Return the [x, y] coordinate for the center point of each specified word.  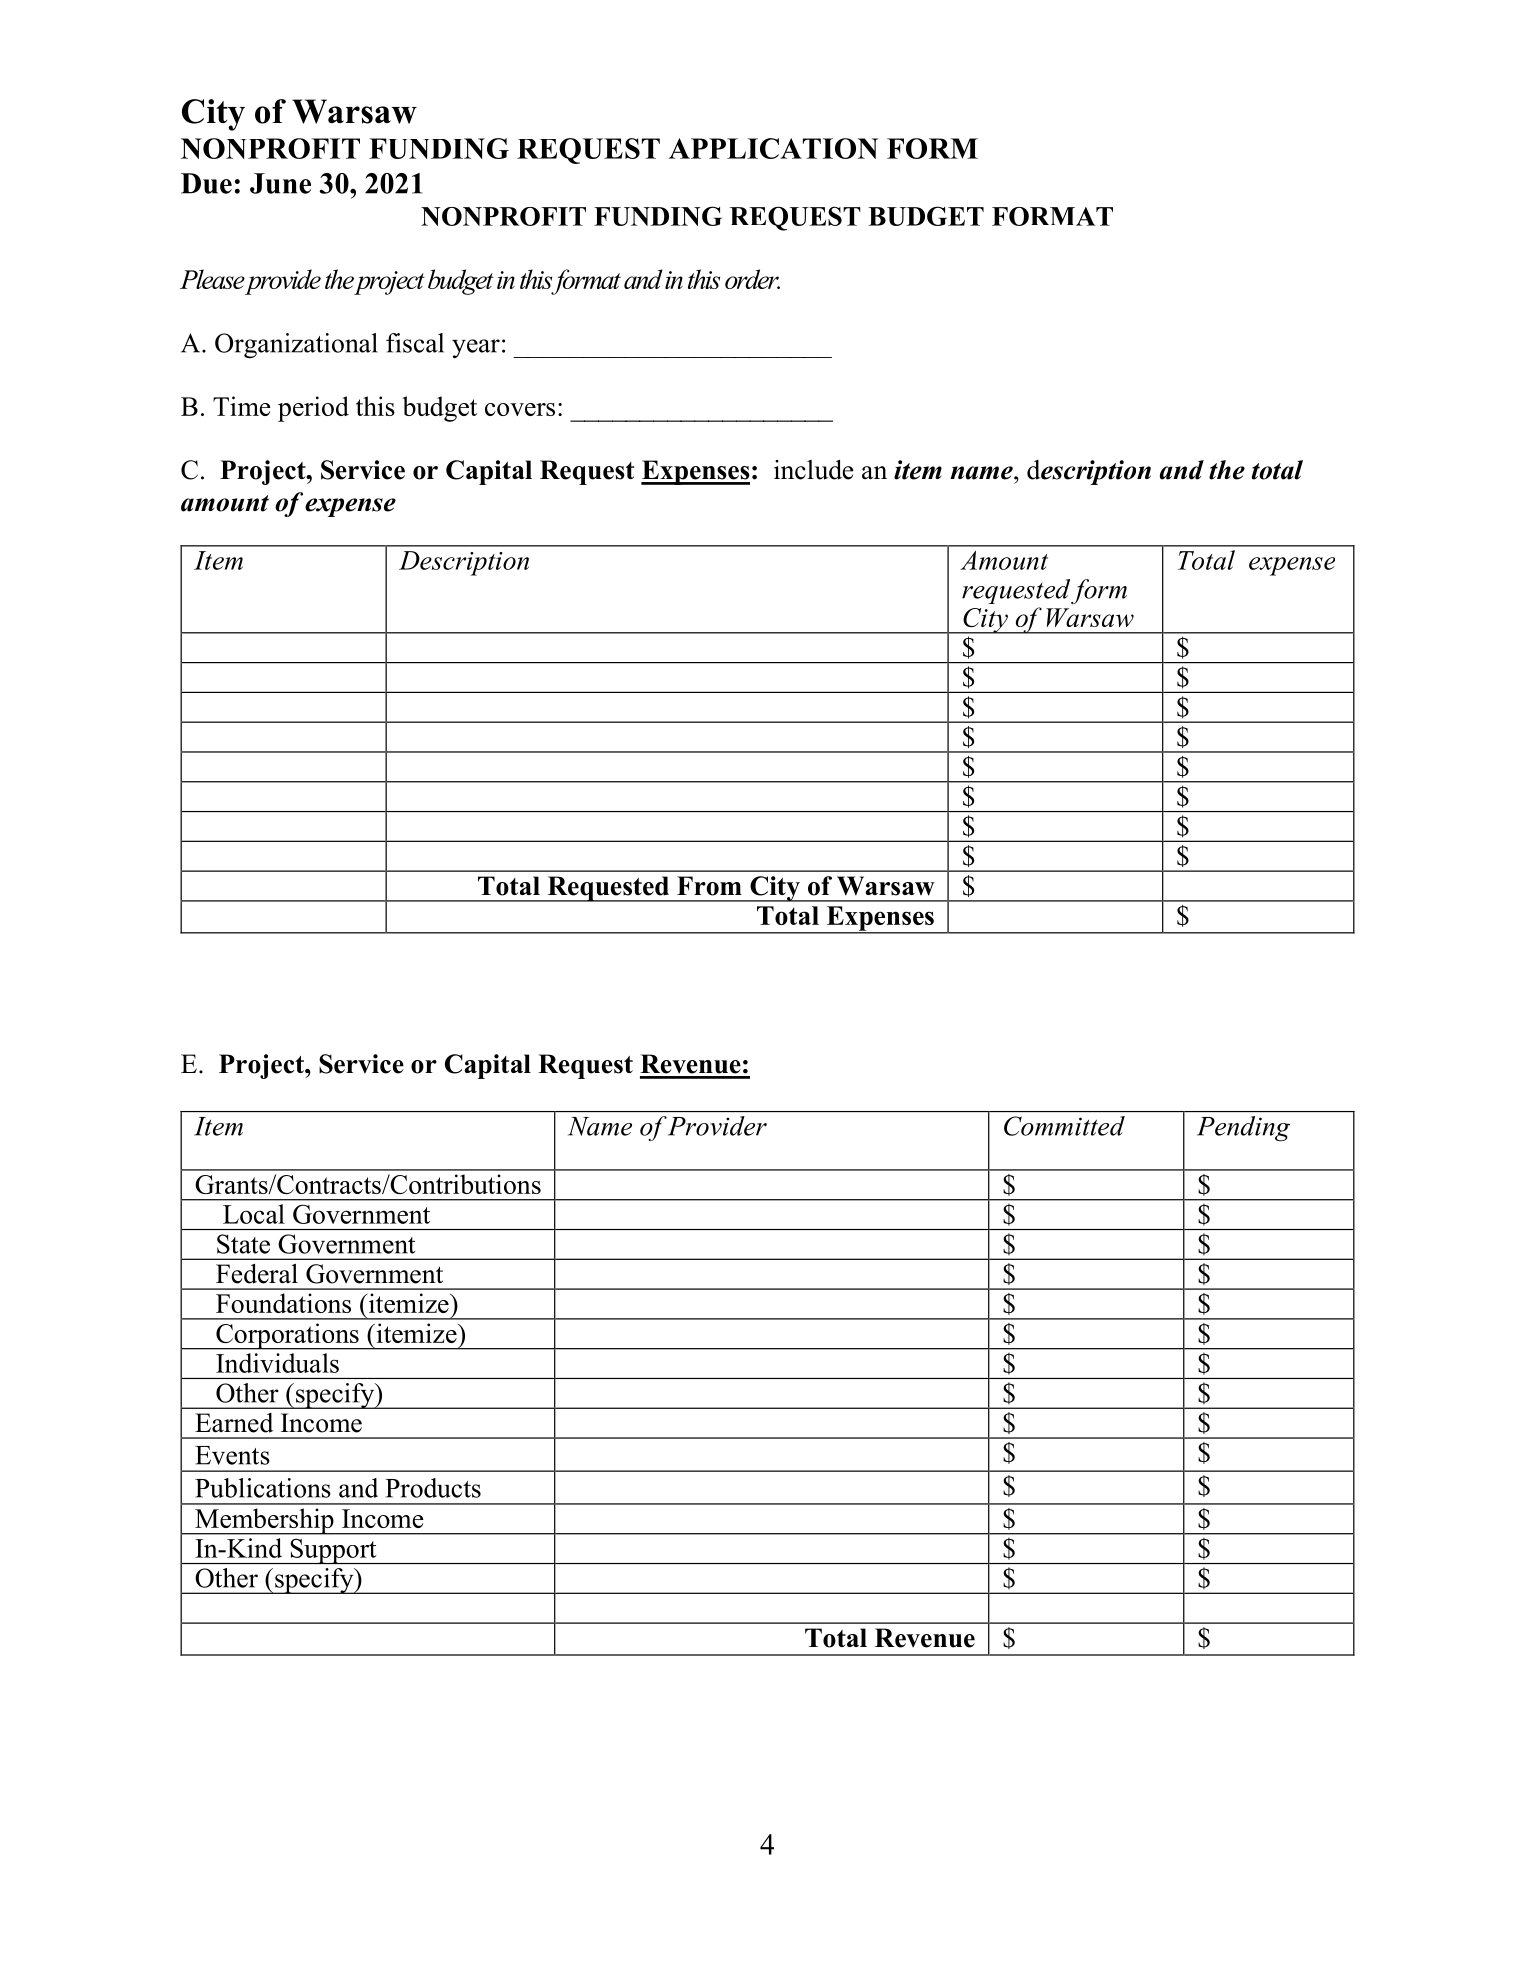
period [313, 409]
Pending [1243, 1129]
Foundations [283, 1303]
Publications [263, 1488]
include [813, 470]
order [752, 279]
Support [333, 1551]
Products [433, 1488]
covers [520, 409]
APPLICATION [773, 148]
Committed [1064, 1126]
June [280, 183]
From [709, 886]
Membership [264, 1521]
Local [254, 1214]
